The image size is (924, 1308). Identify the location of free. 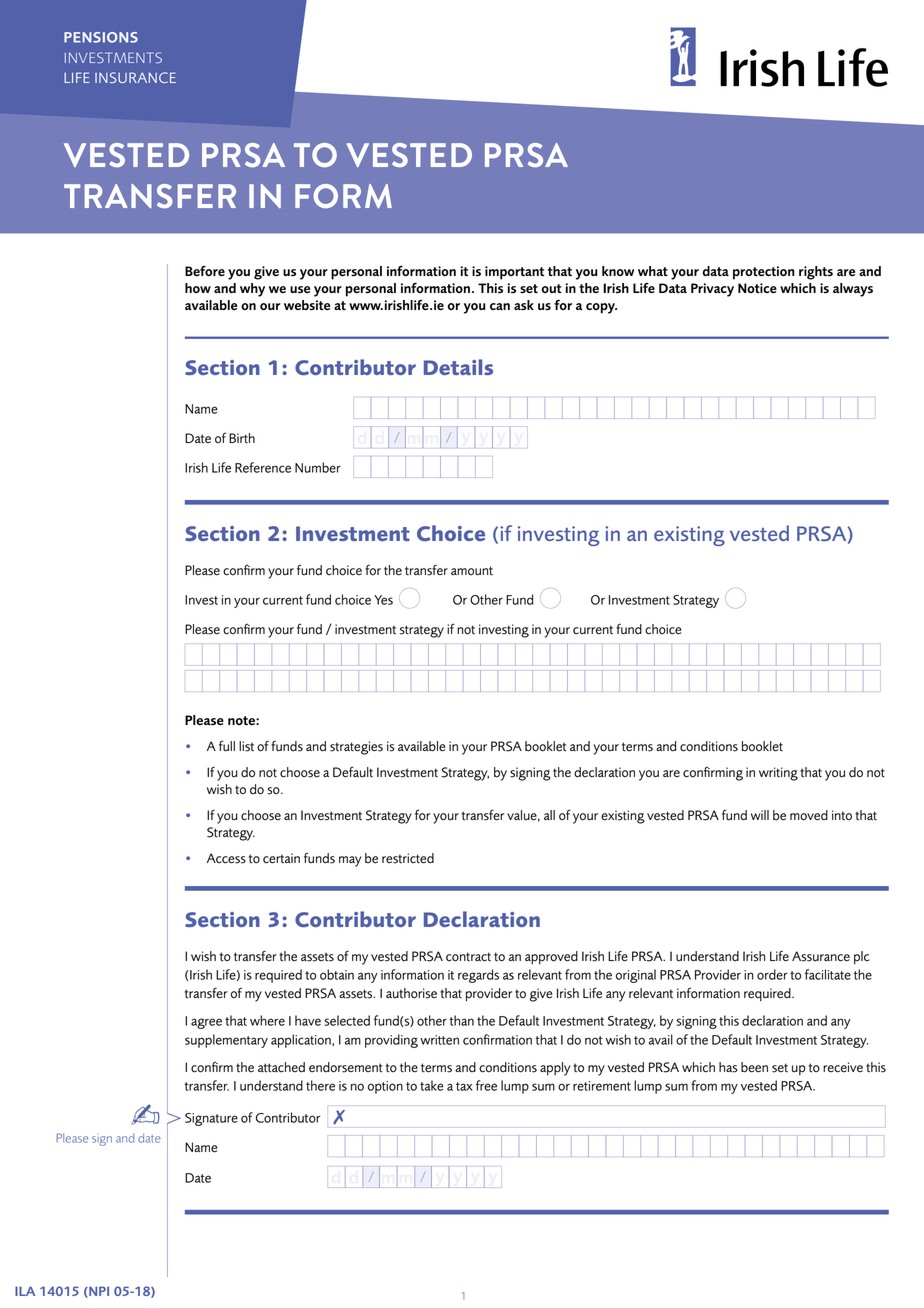
(486, 1085).
